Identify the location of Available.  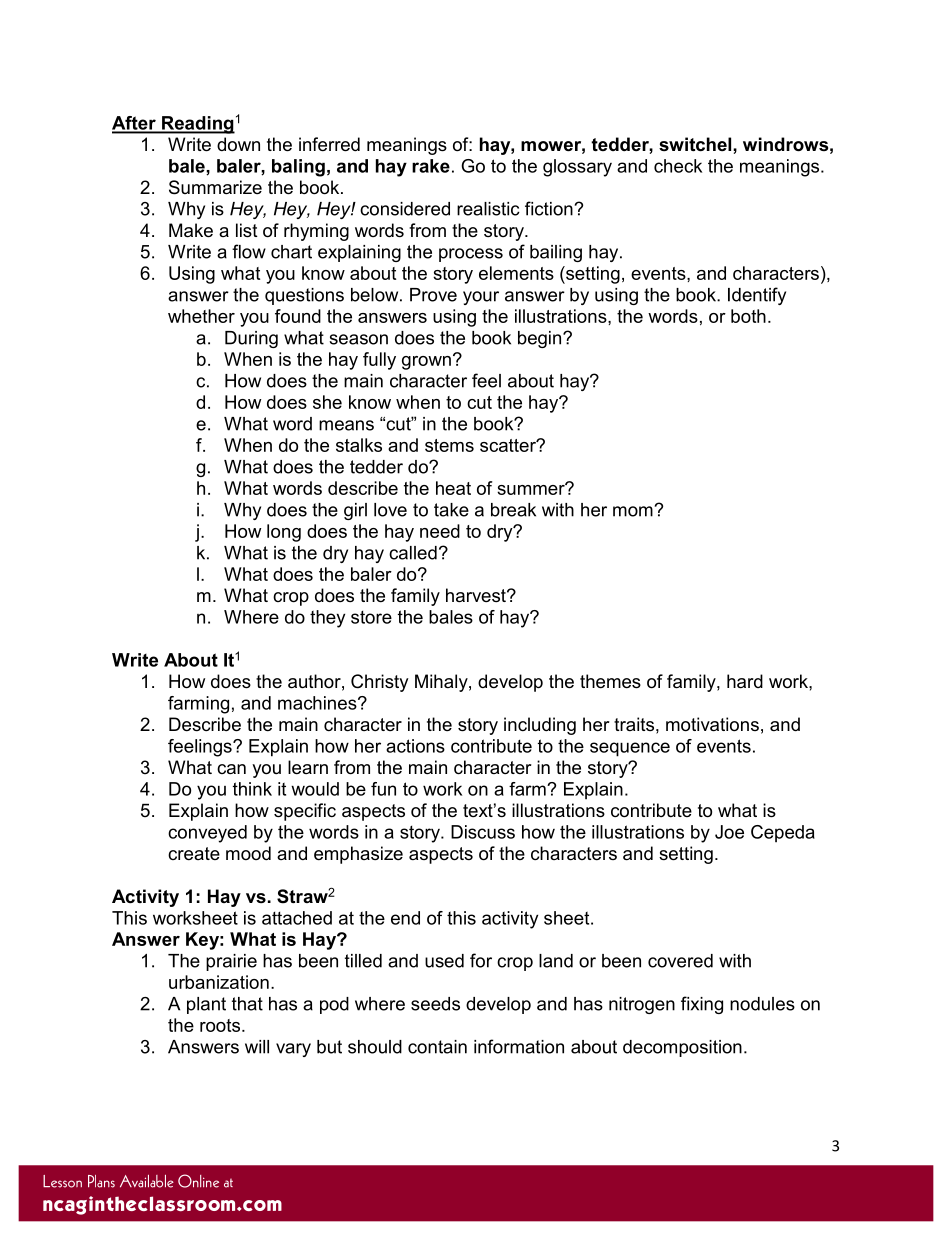
(147, 1181).
